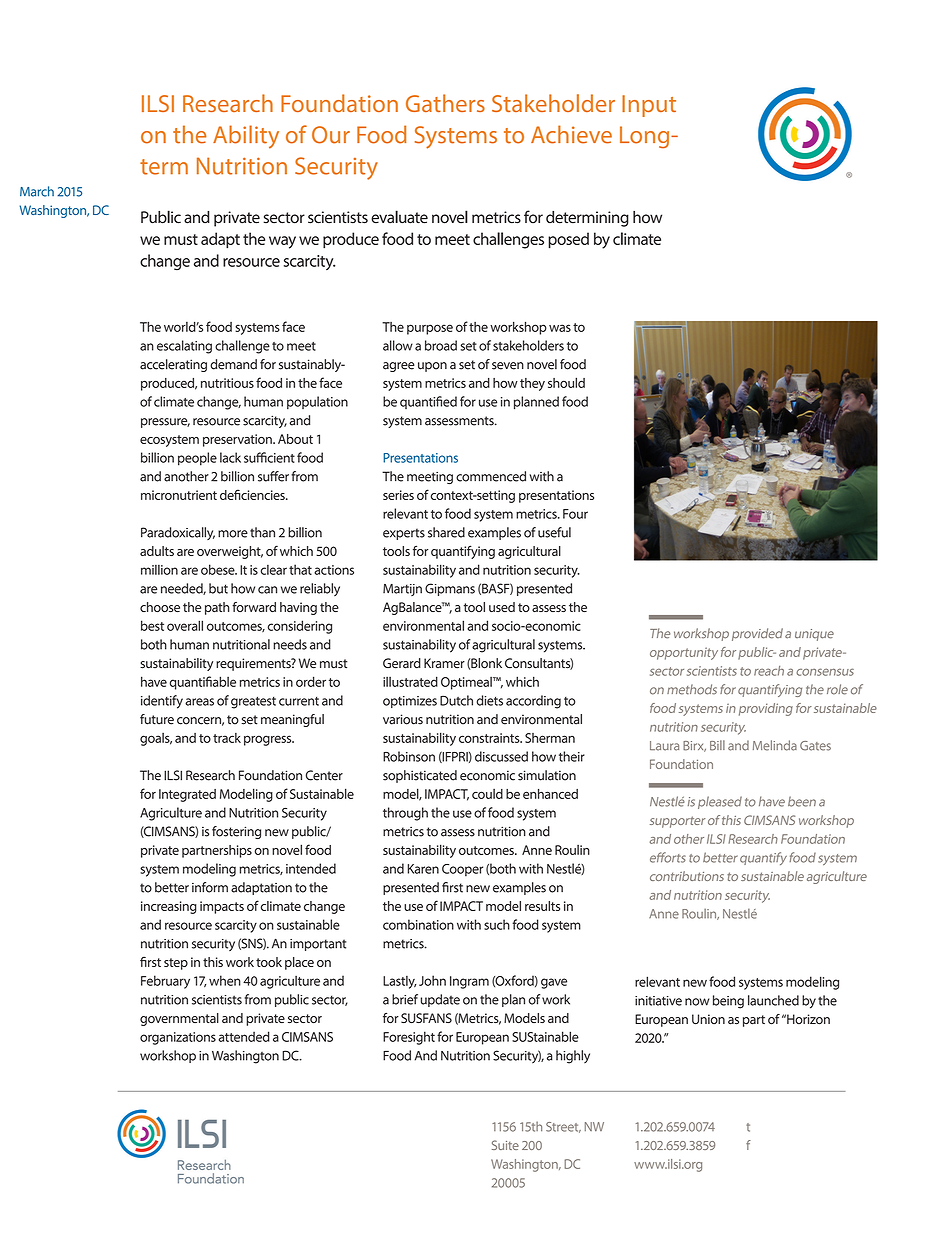  I want to click on Melinda, so click(775, 745).
